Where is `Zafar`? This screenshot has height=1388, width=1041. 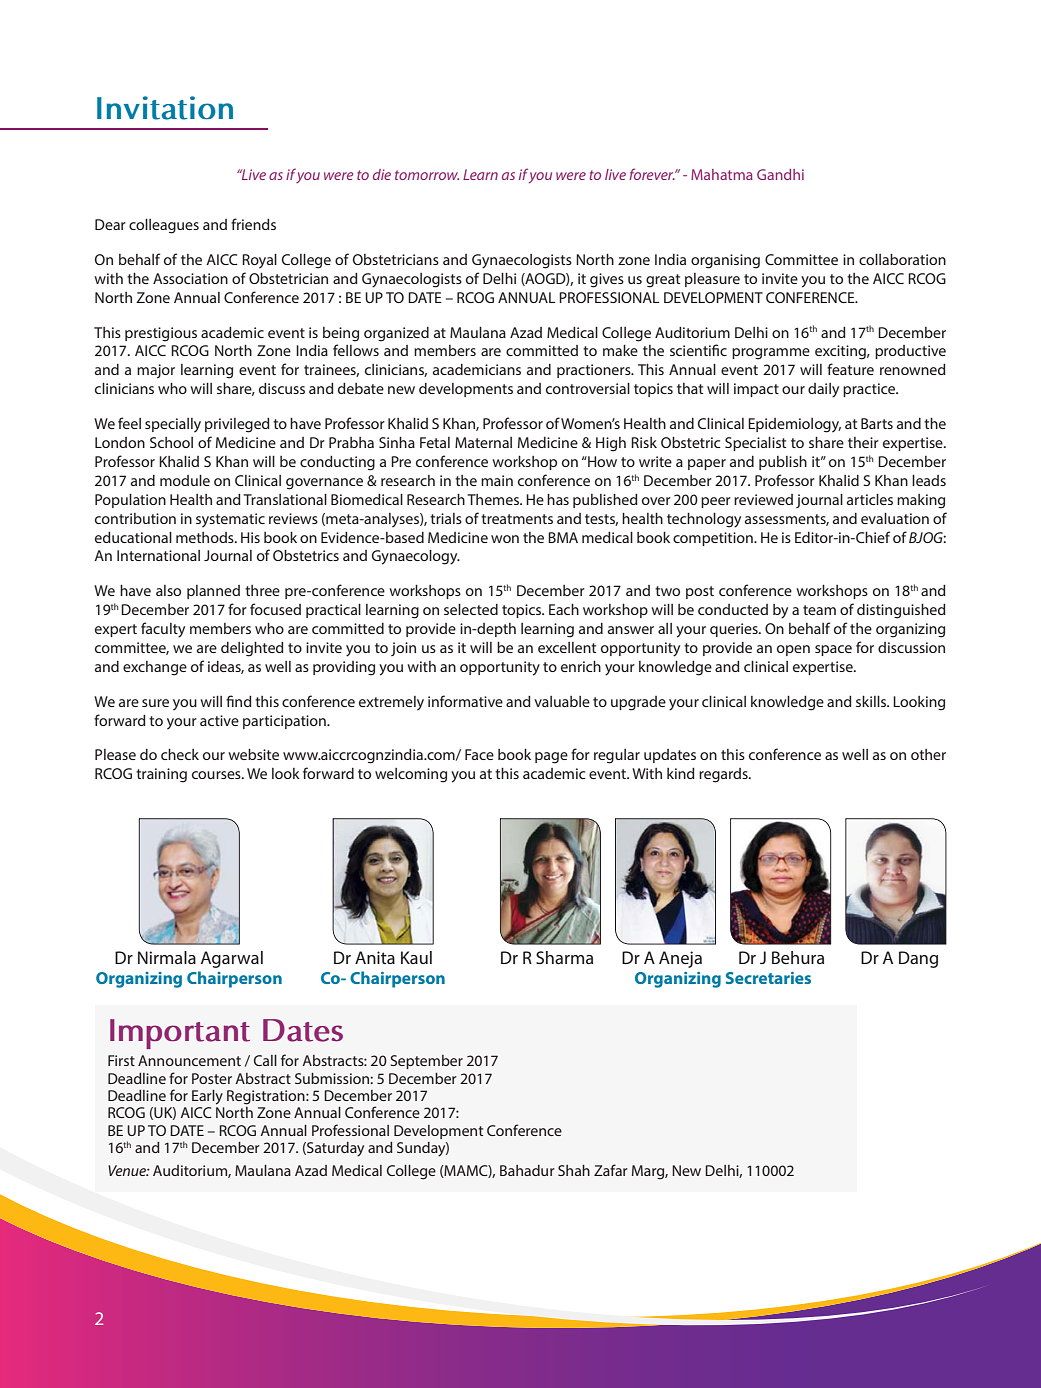
Zafar is located at coordinates (611, 1170).
